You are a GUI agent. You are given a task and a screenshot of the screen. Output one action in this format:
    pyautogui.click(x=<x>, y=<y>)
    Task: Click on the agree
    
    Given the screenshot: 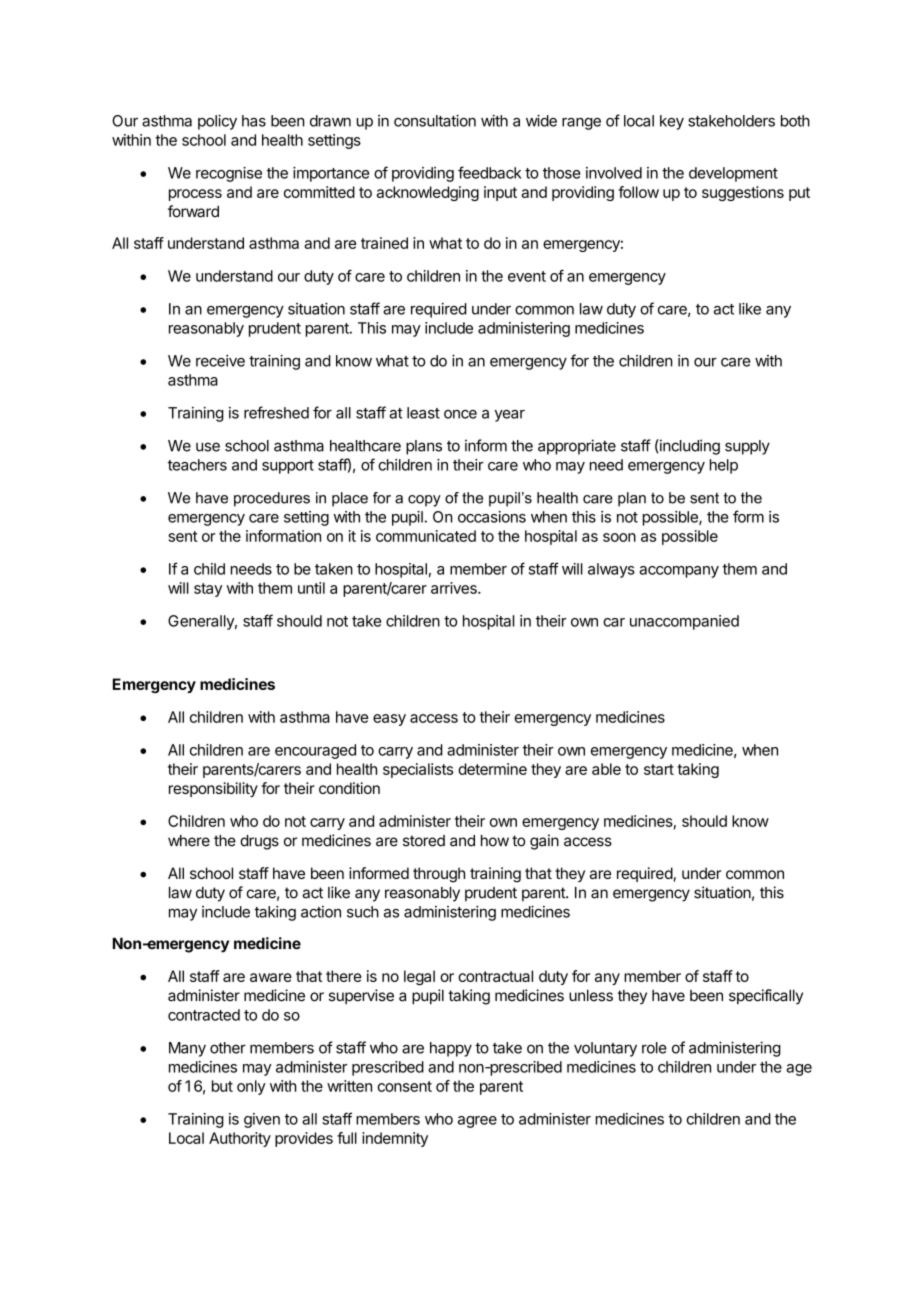 What is the action you would take?
    pyautogui.click(x=477, y=1122)
